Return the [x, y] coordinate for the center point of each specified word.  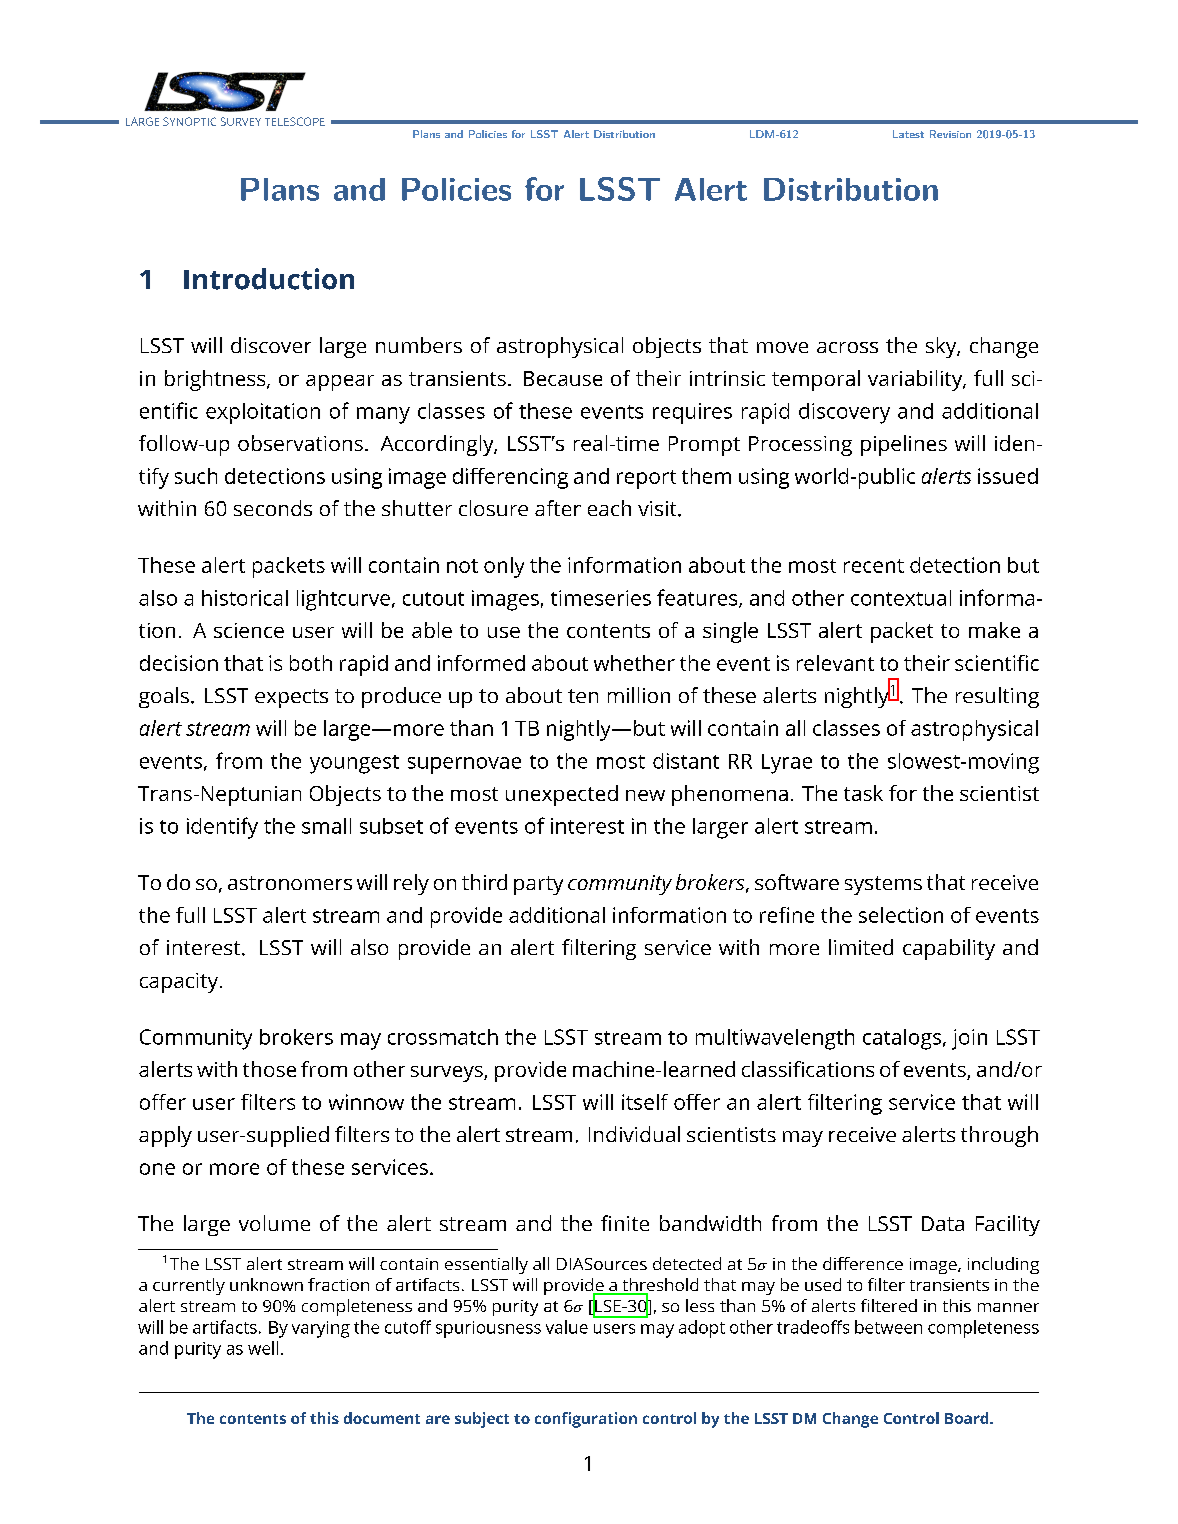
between [888, 1327]
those [269, 1069]
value [567, 1327]
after [558, 508]
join [969, 1039]
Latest [908, 134]
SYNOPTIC [189, 121]
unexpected [562, 795]
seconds [273, 508]
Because [563, 378]
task [863, 793]
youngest [354, 764]
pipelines [904, 445]
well [263, 1348]
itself [645, 1102]
